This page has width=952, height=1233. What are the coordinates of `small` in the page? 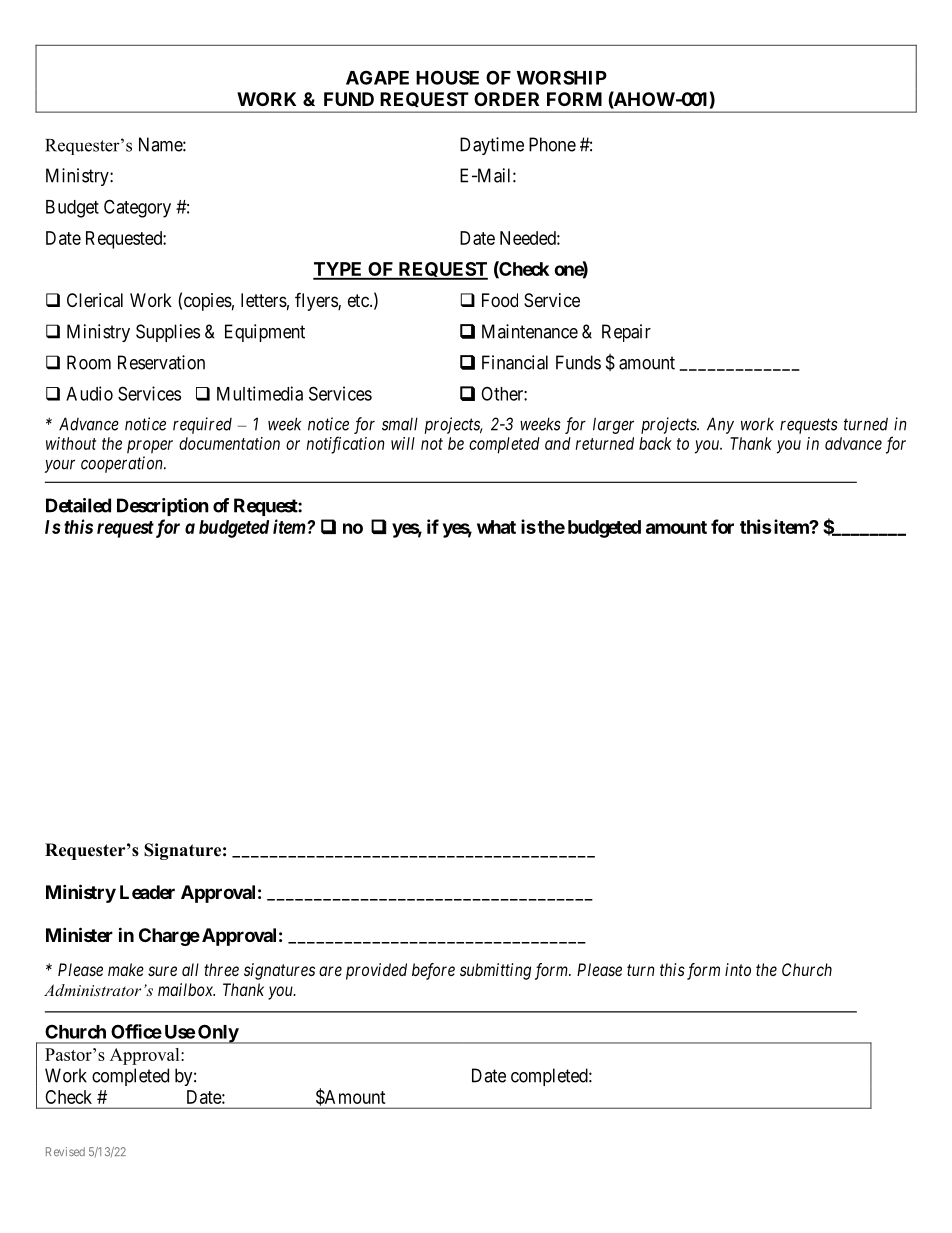 It's located at (400, 424).
